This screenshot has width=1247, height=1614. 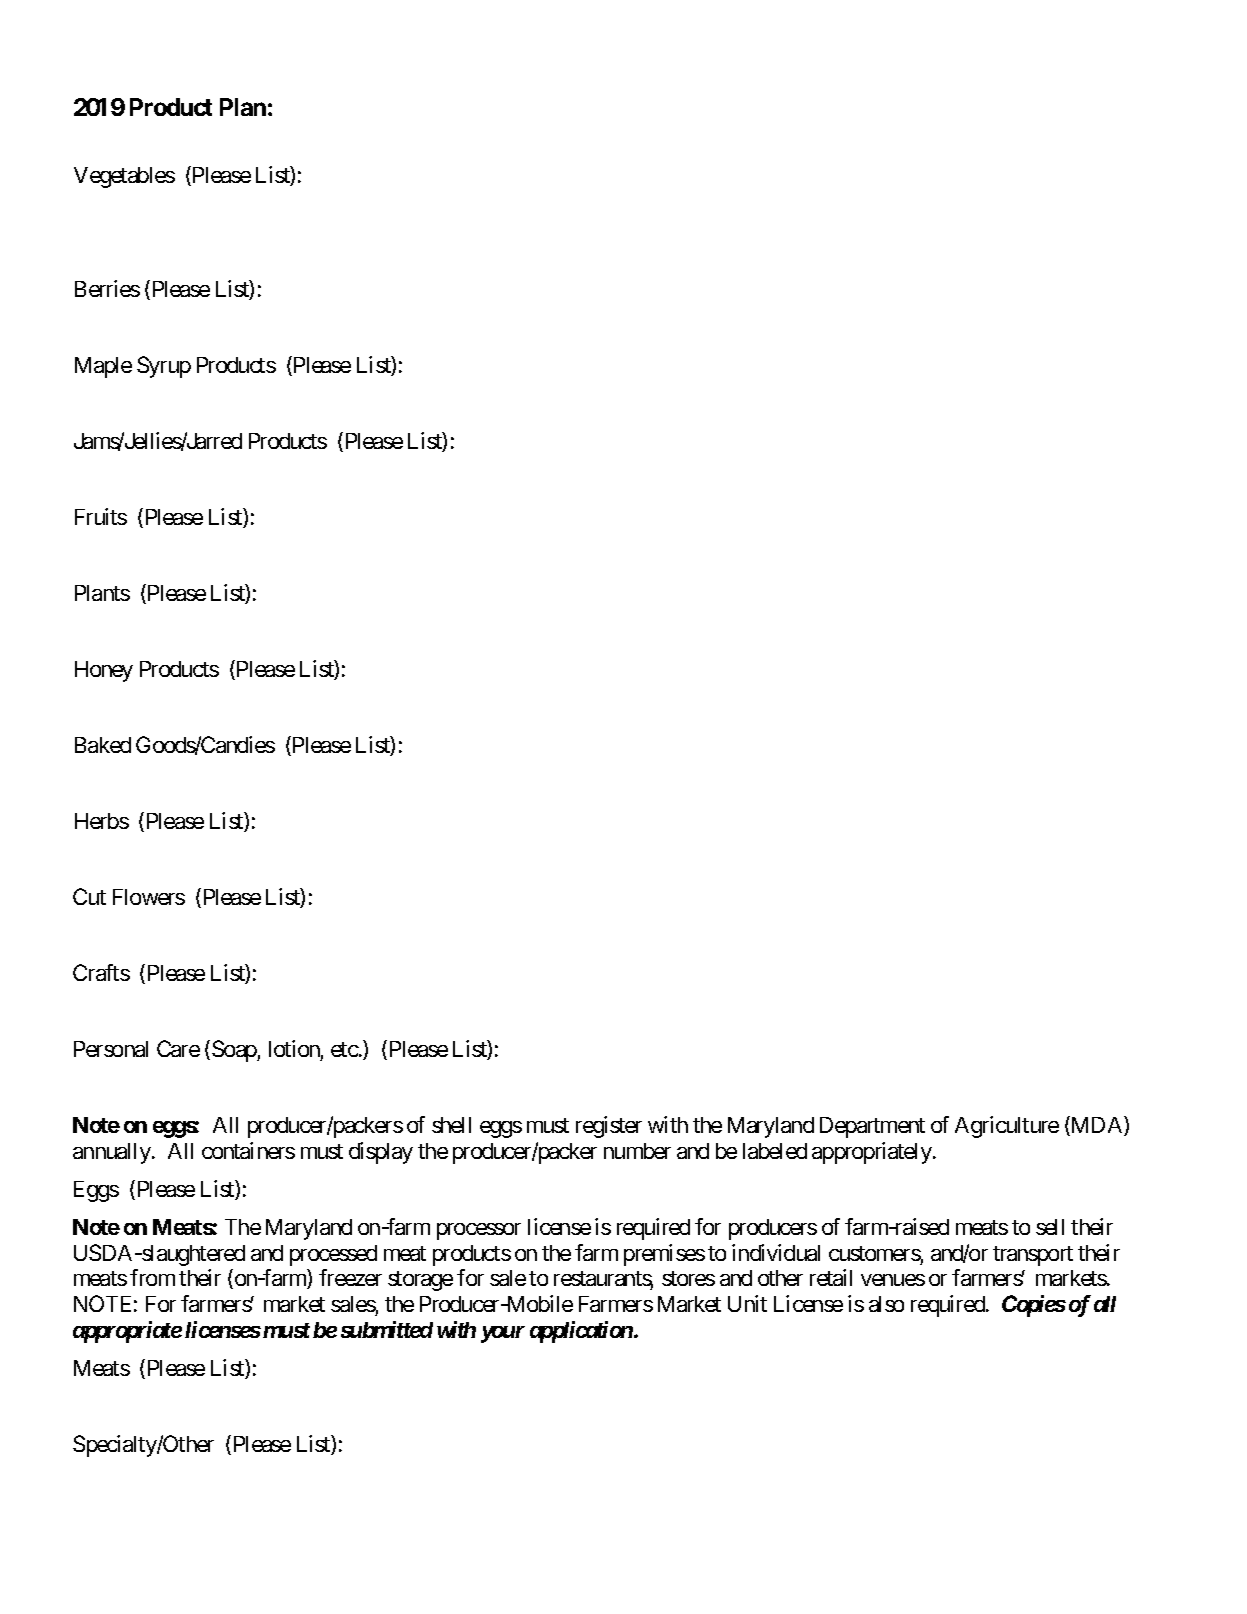 I want to click on application, so click(x=581, y=1332).
